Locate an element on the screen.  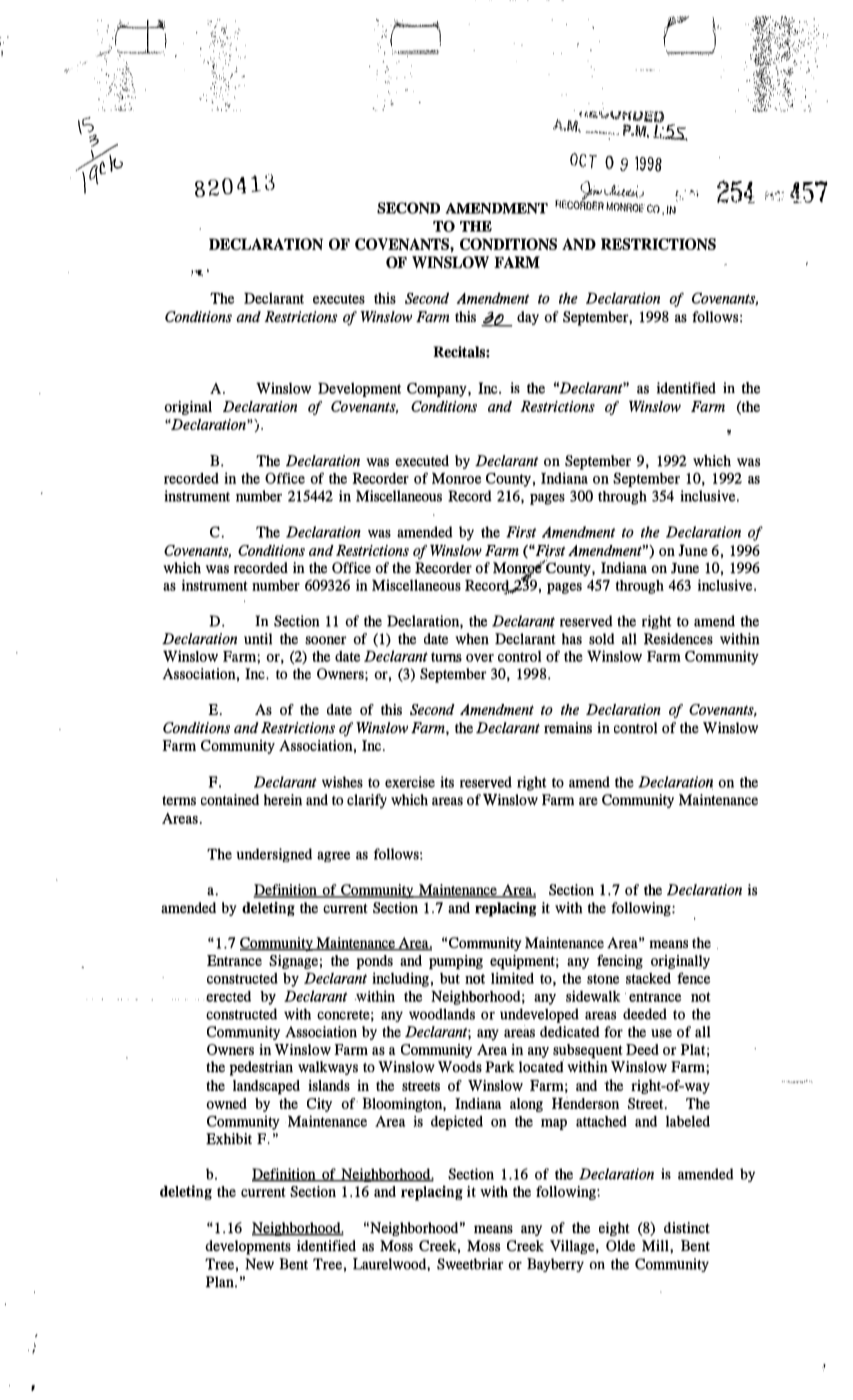
executed is located at coordinates (422, 461).
